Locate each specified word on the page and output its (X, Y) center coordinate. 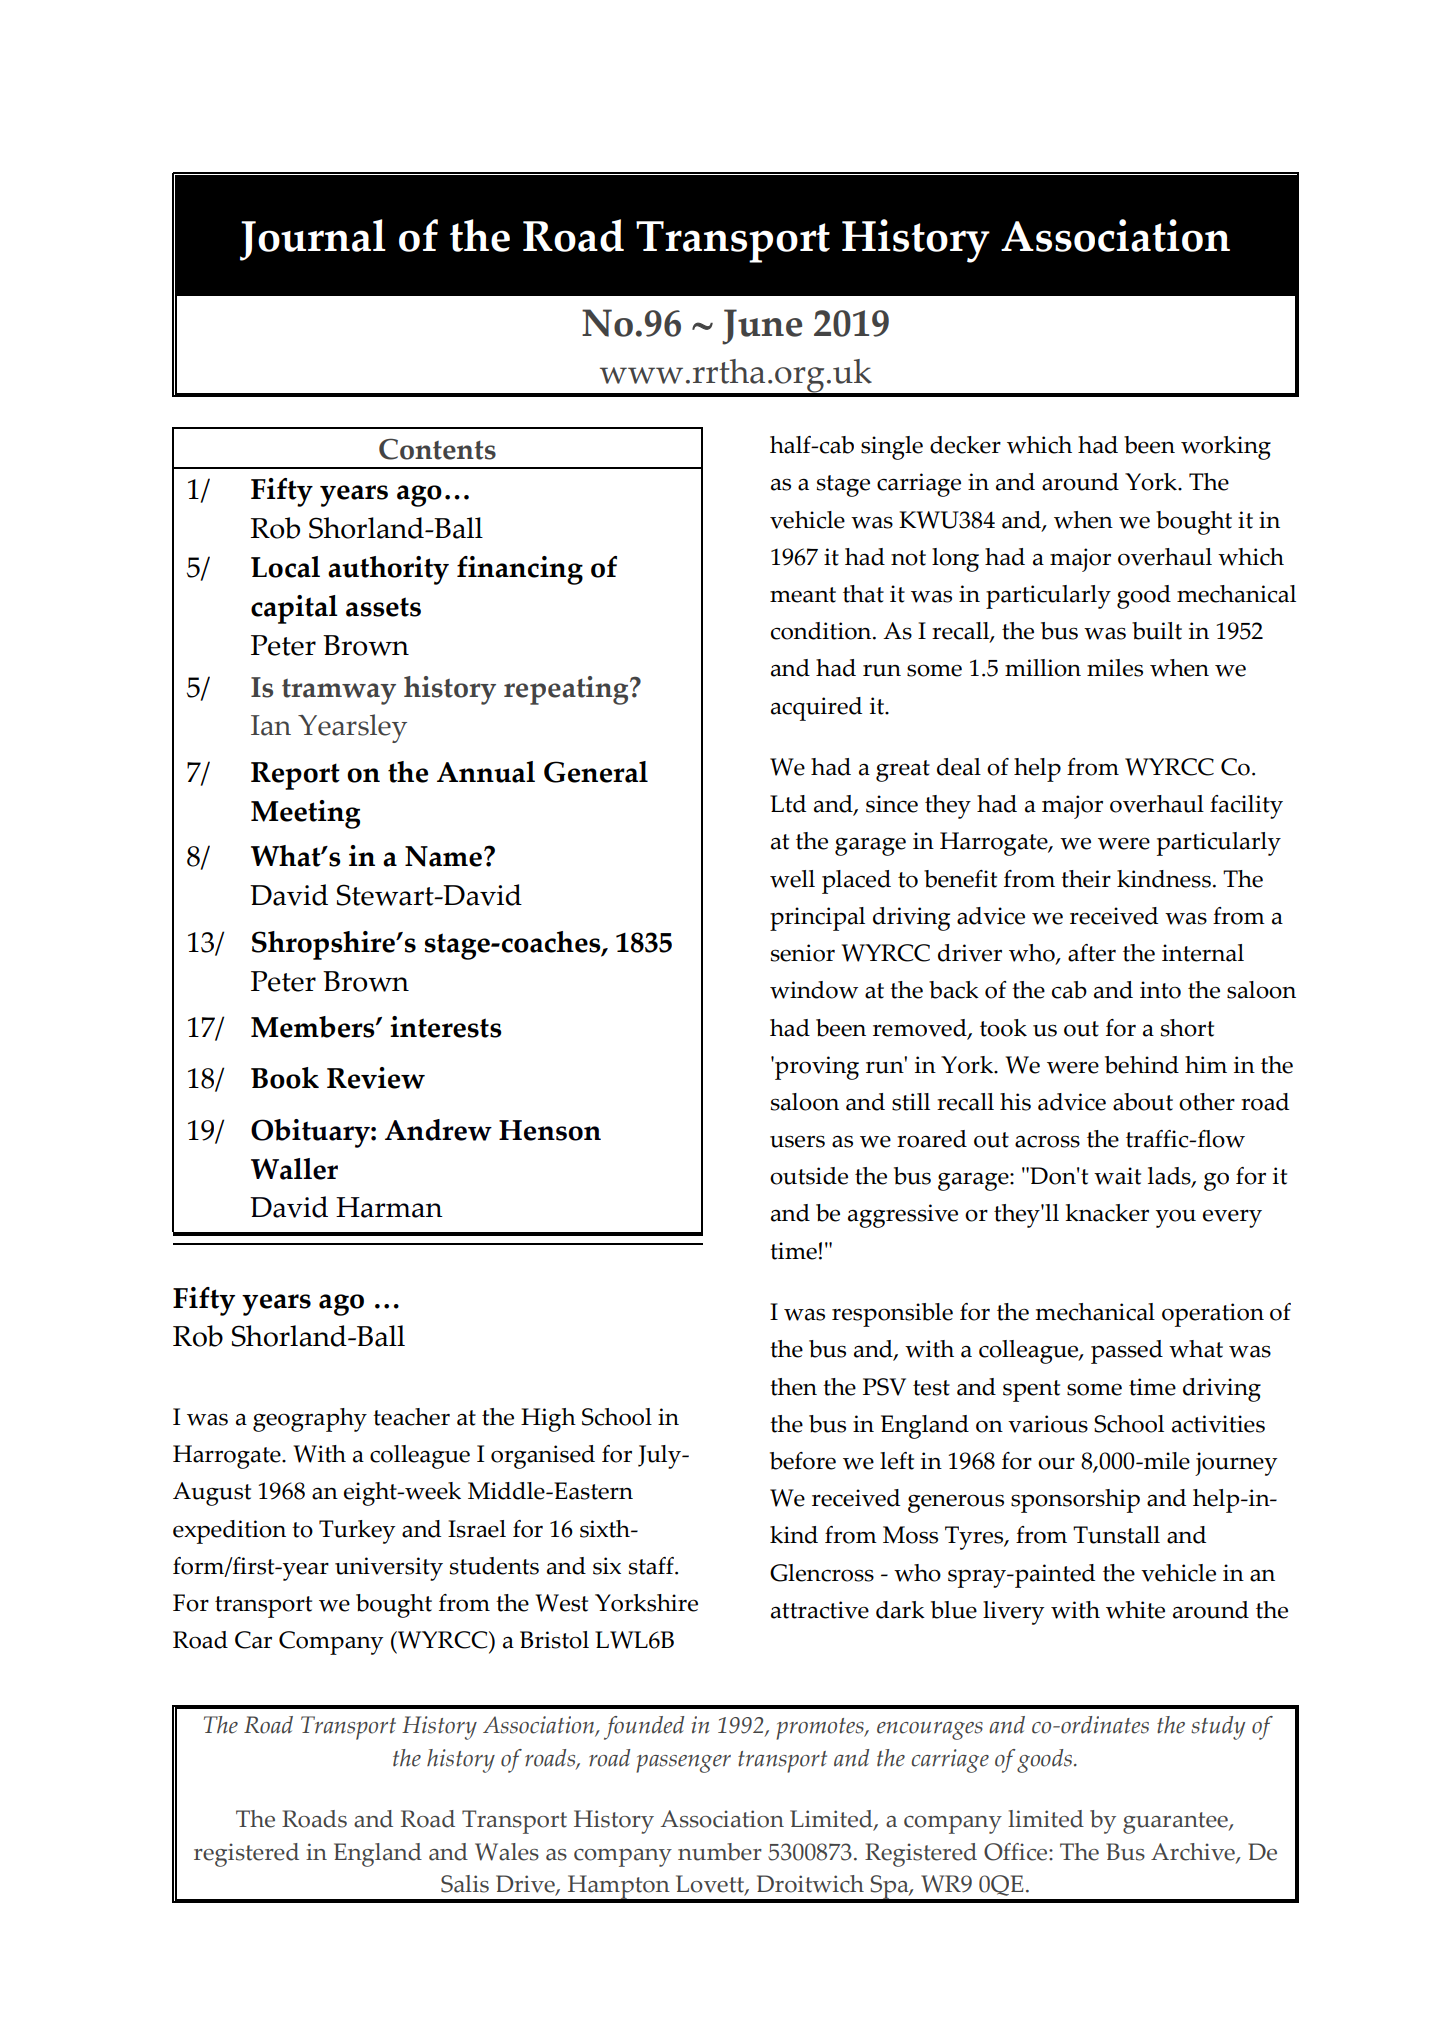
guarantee (1176, 1823)
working (1226, 448)
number (720, 1852)
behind (1142, 1065)
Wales (507, 1852)
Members (314, 1027)
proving (816, 1068)
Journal (313, 240)
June (762, 327)
